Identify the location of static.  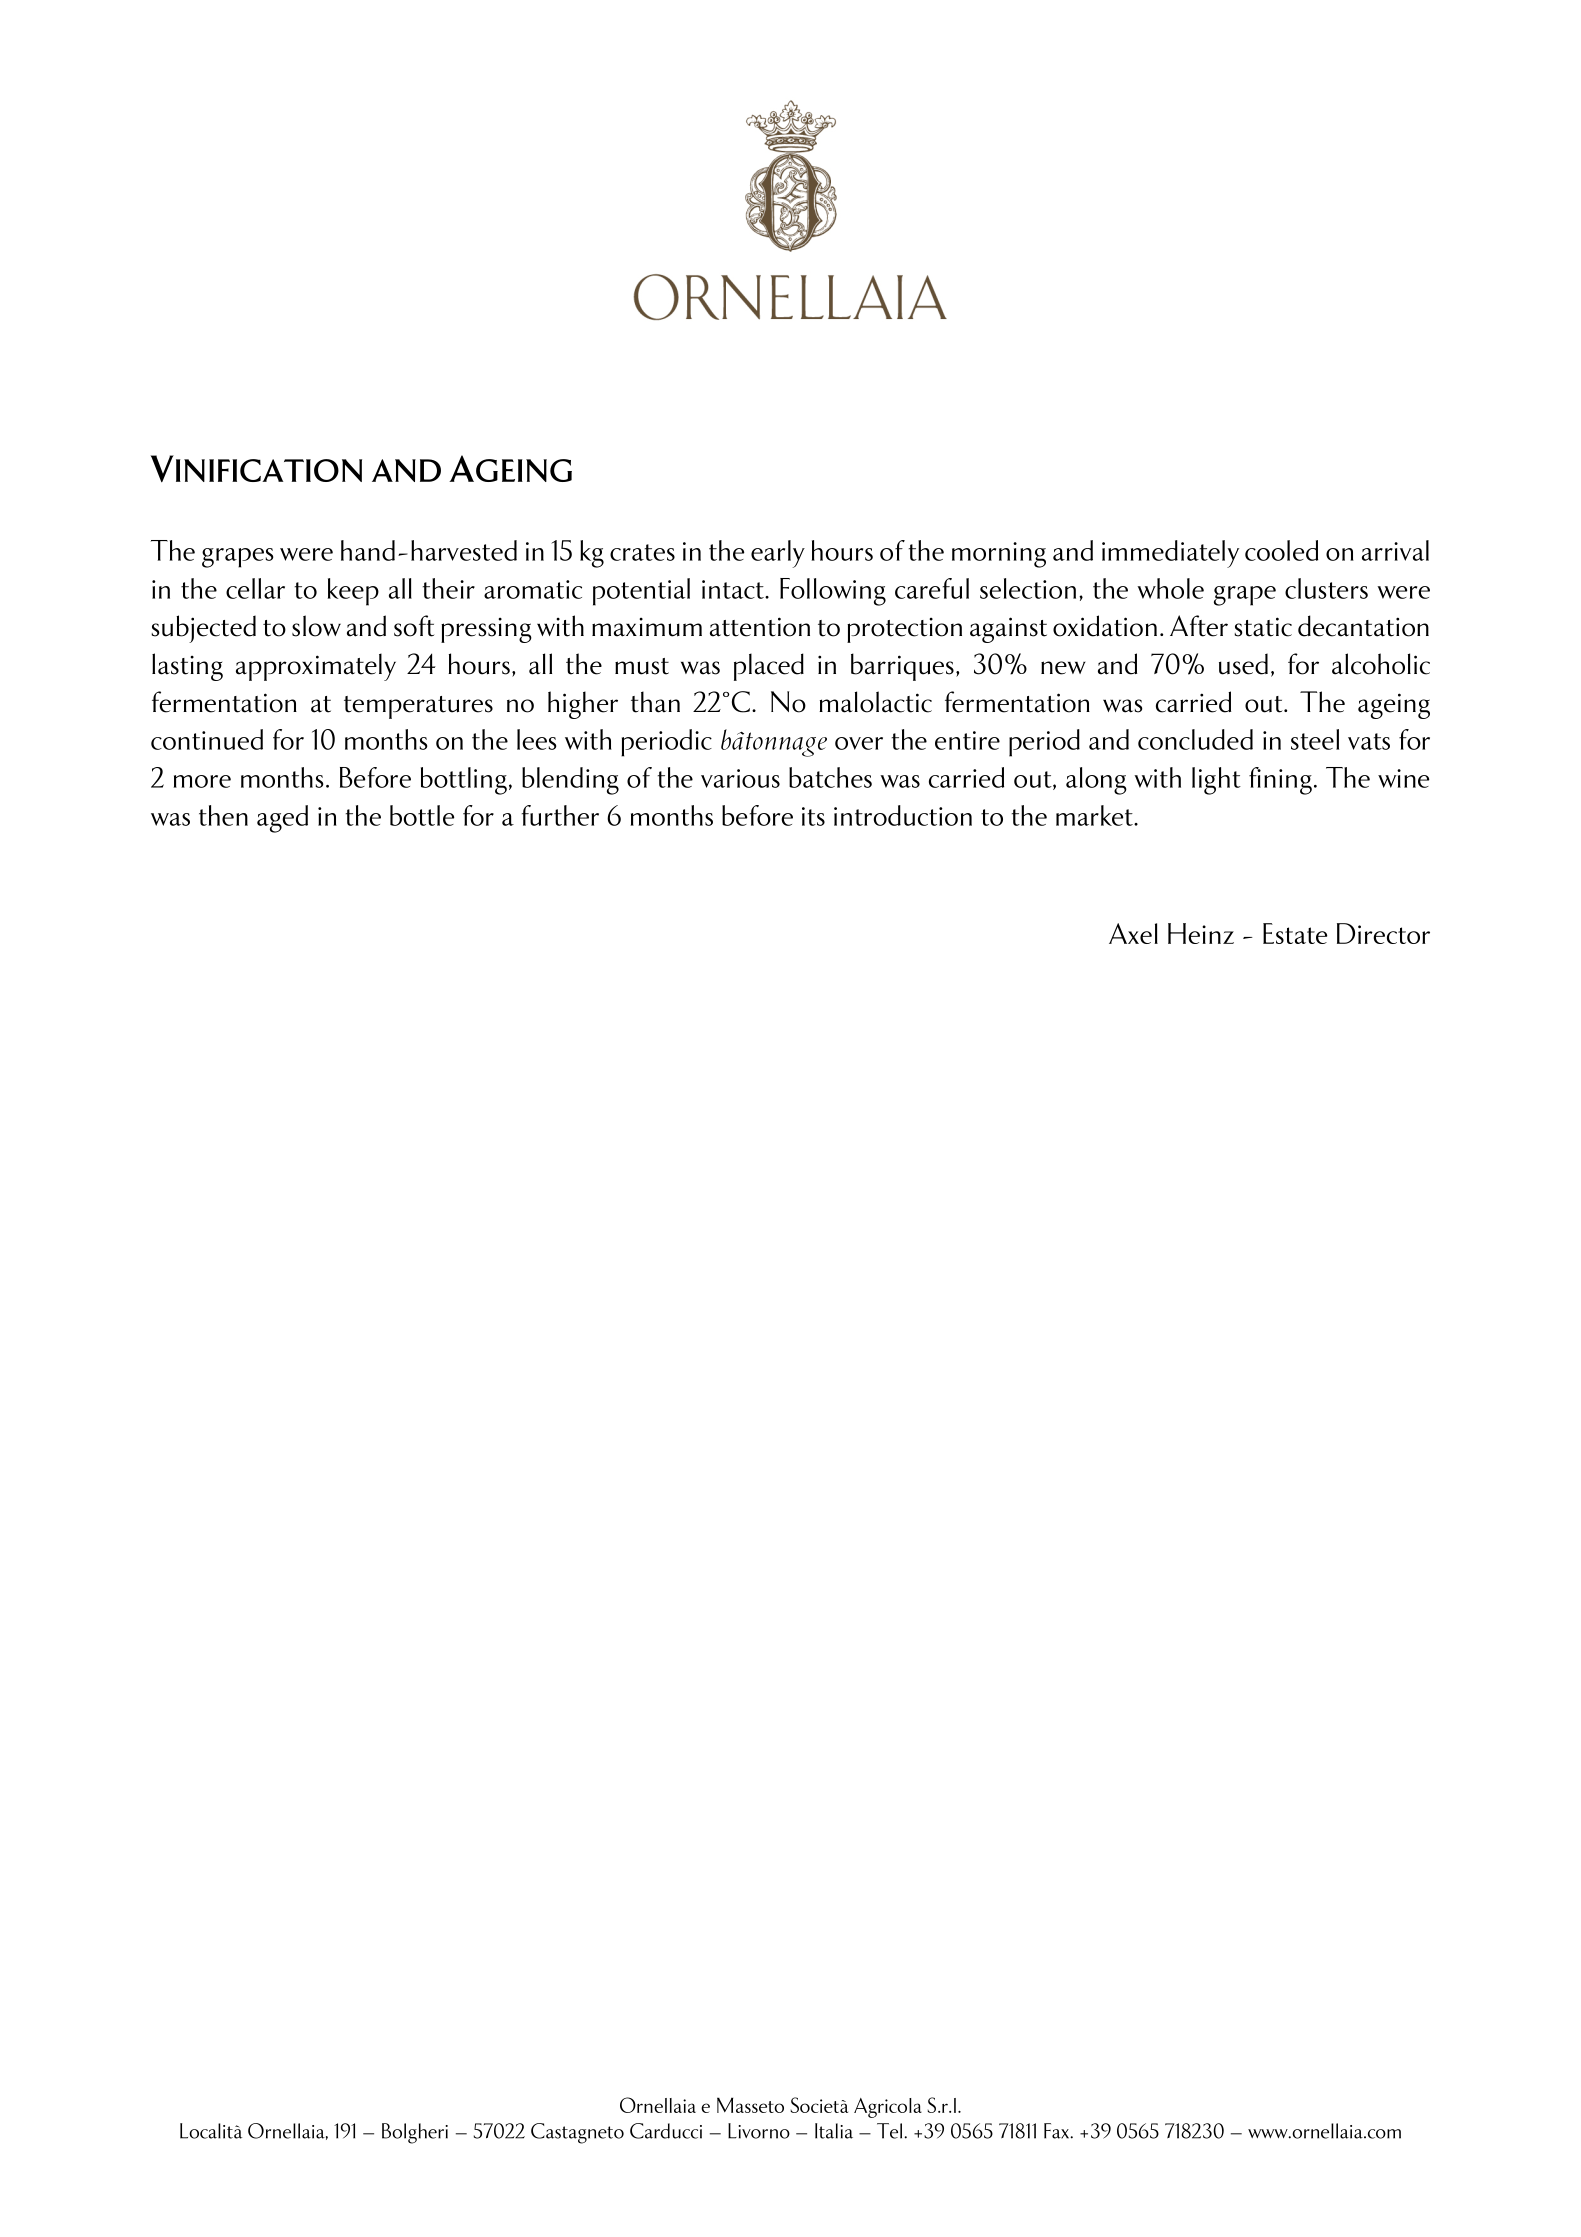
(1263, 627).
